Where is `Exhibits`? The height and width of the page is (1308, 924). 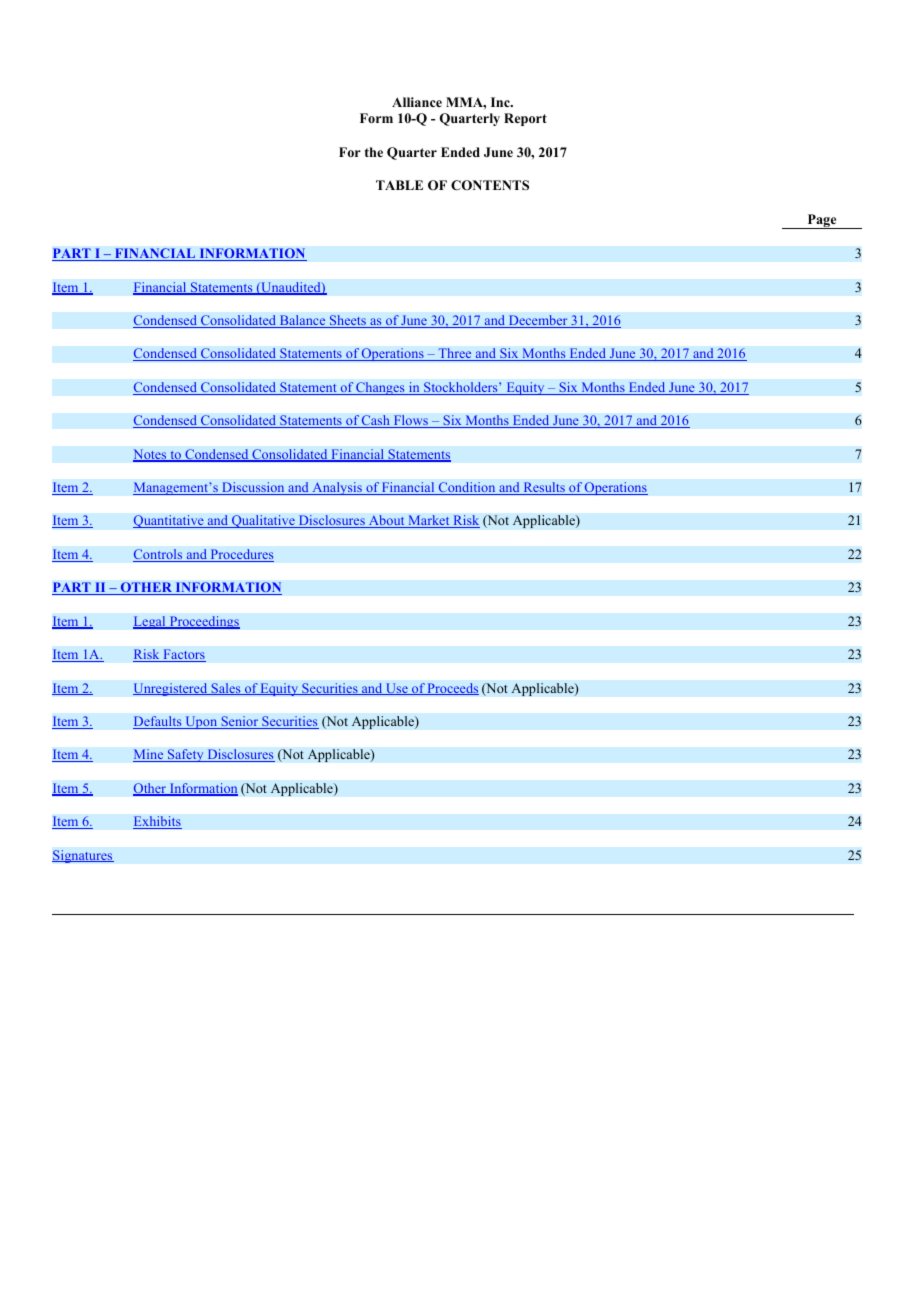
Exhibits is located at coordinates (157, 822).
